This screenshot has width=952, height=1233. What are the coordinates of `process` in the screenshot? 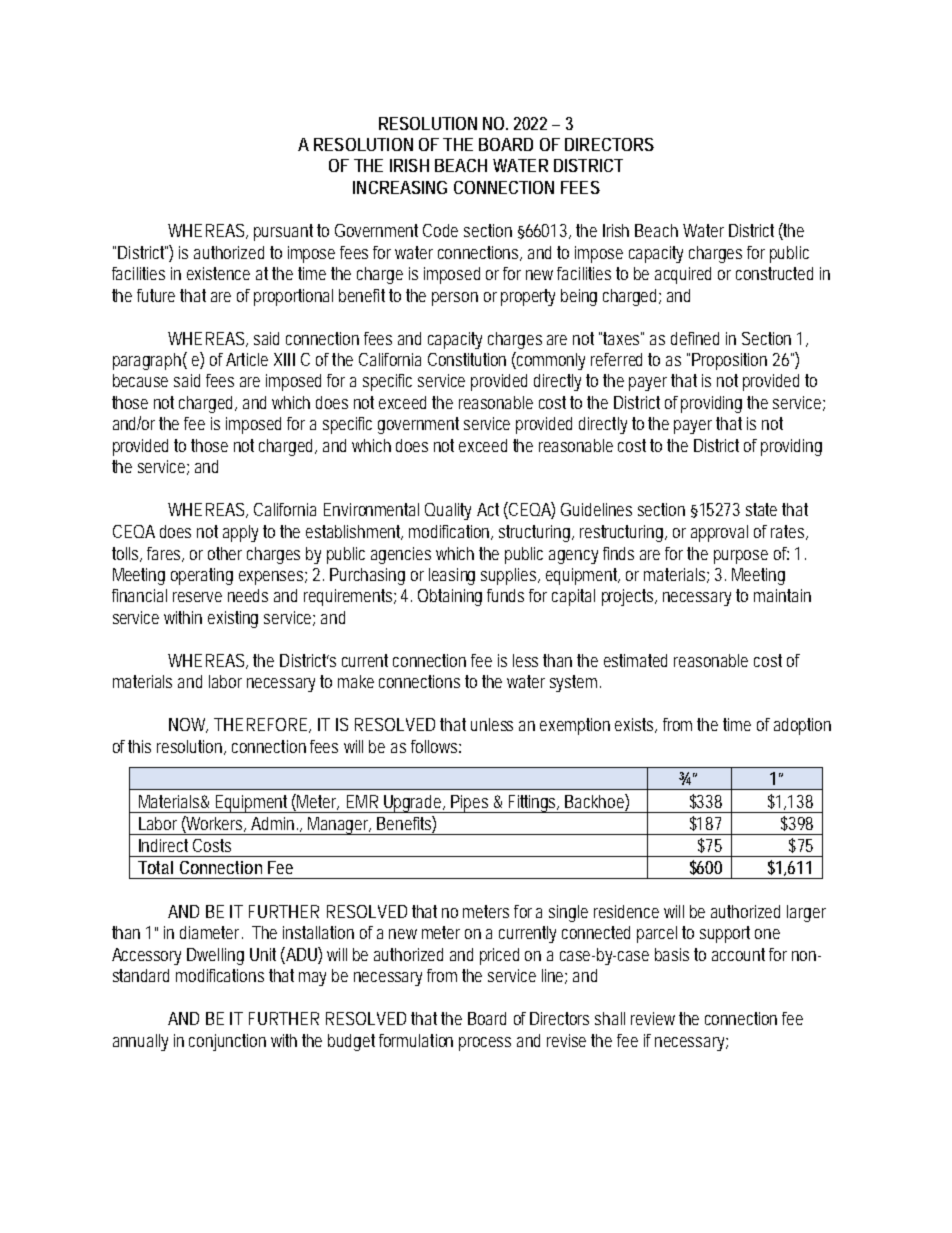 It's located at (485, 1044).
